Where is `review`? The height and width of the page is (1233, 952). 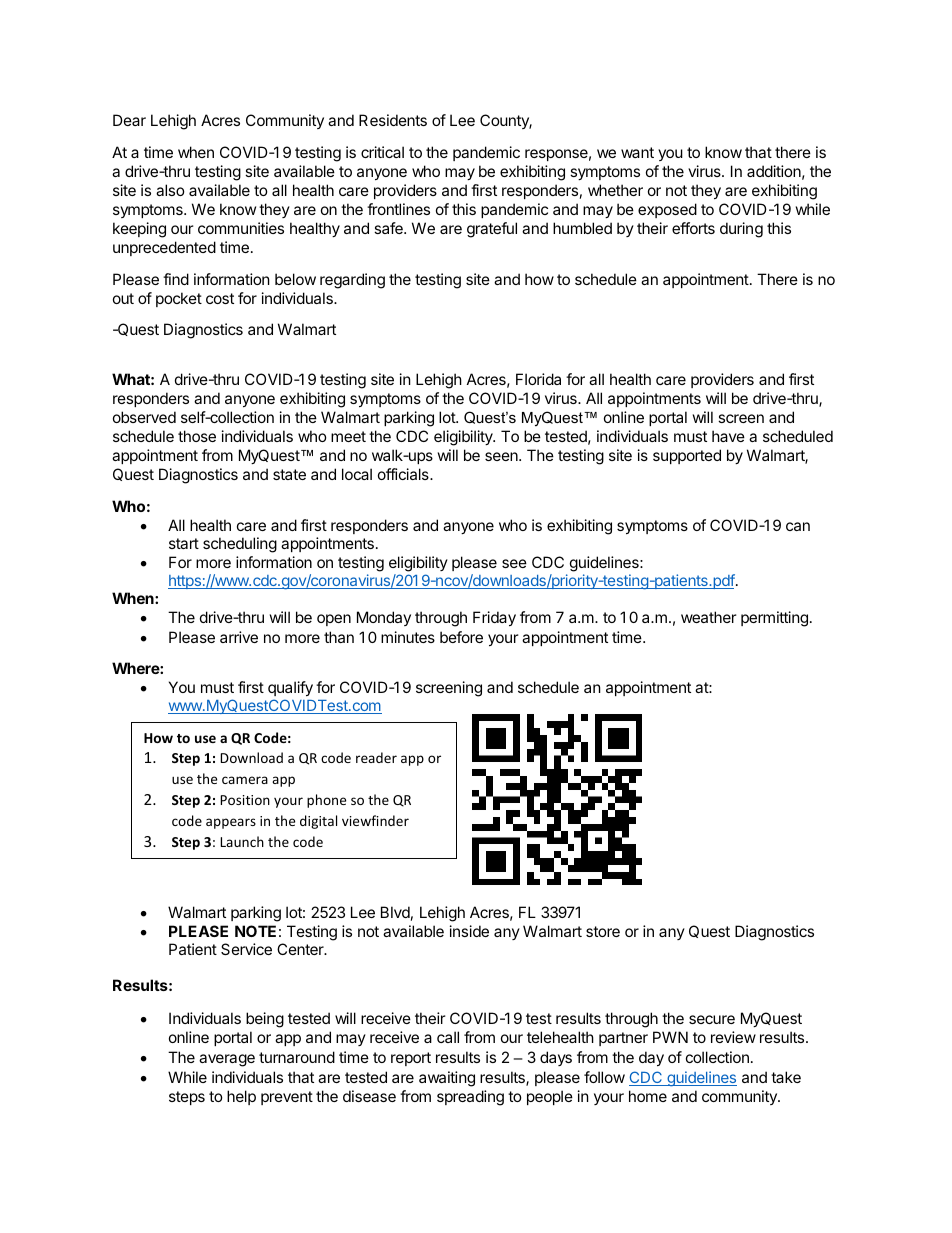 review is located at coordinates (733, 1037).
